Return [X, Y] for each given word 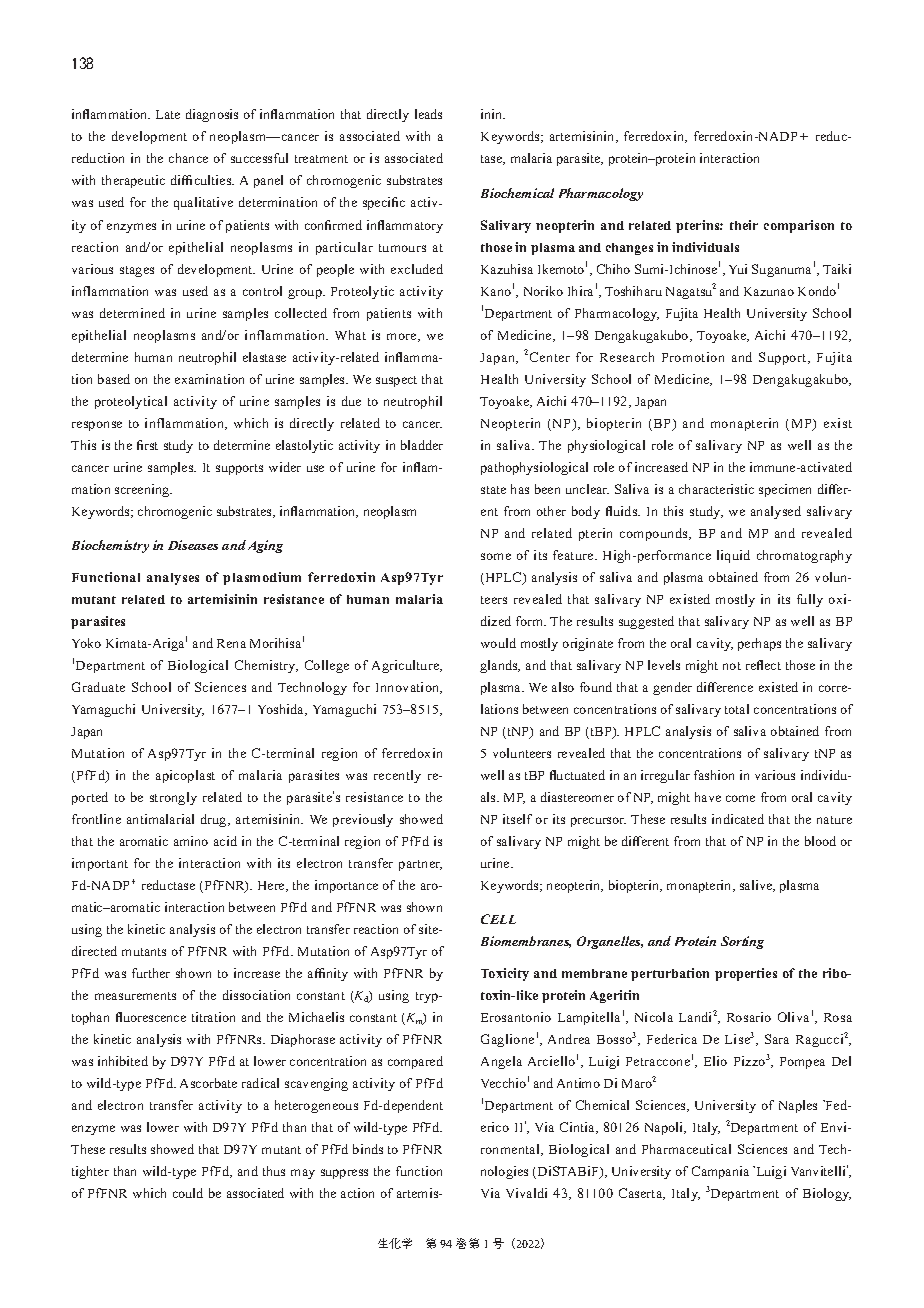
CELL [498, 919]
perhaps [759, 644]
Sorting [742, 942]
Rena [231, 643]
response [97, 426]
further [151, 973]
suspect [396, 381]
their [744, 225]
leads [428, 114]
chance [188, 158]
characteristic [716, 489]
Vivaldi [526, 1193]
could [188, 1193]
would [498, 643]
